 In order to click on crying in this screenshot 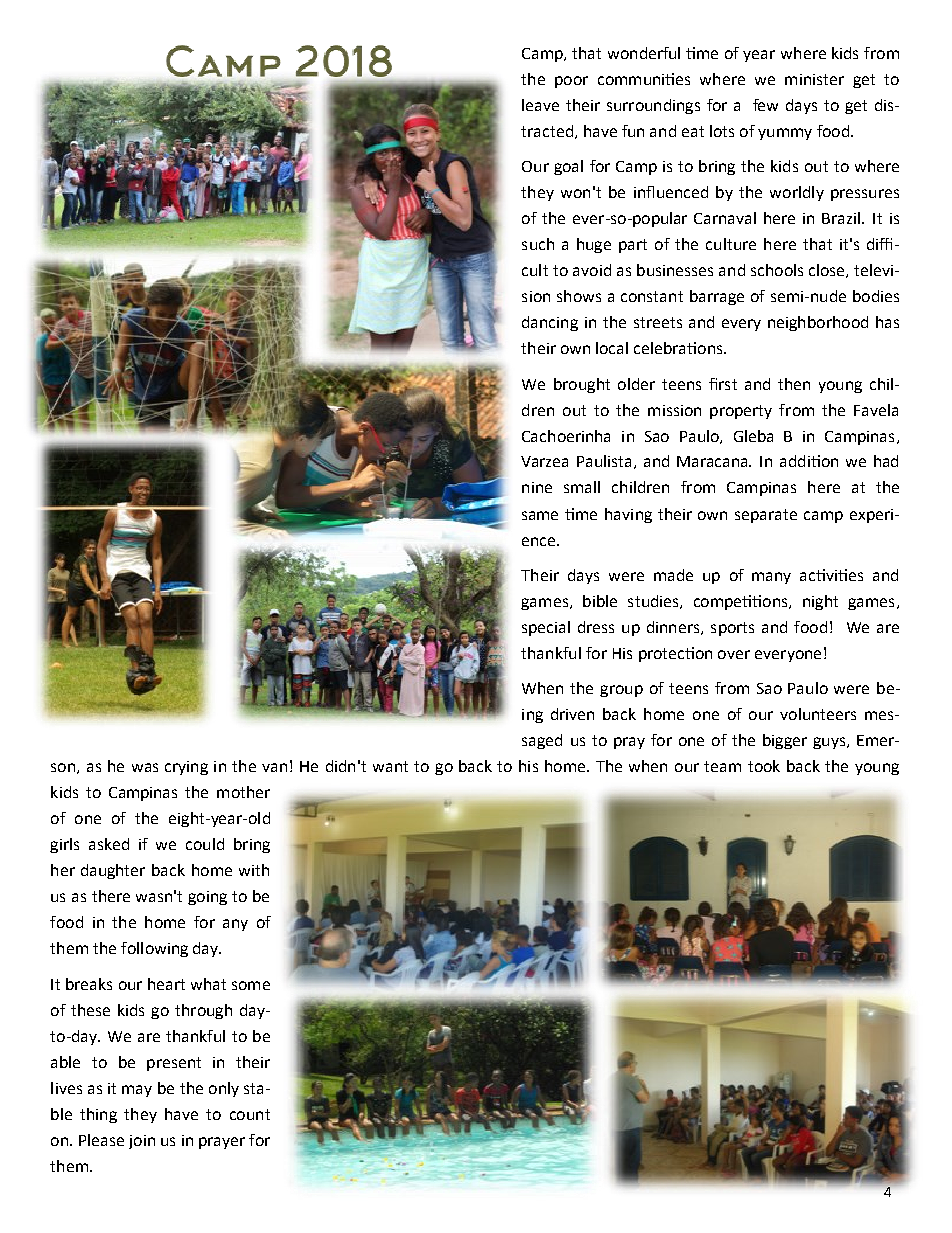, I will do `click(186, 768)`.
